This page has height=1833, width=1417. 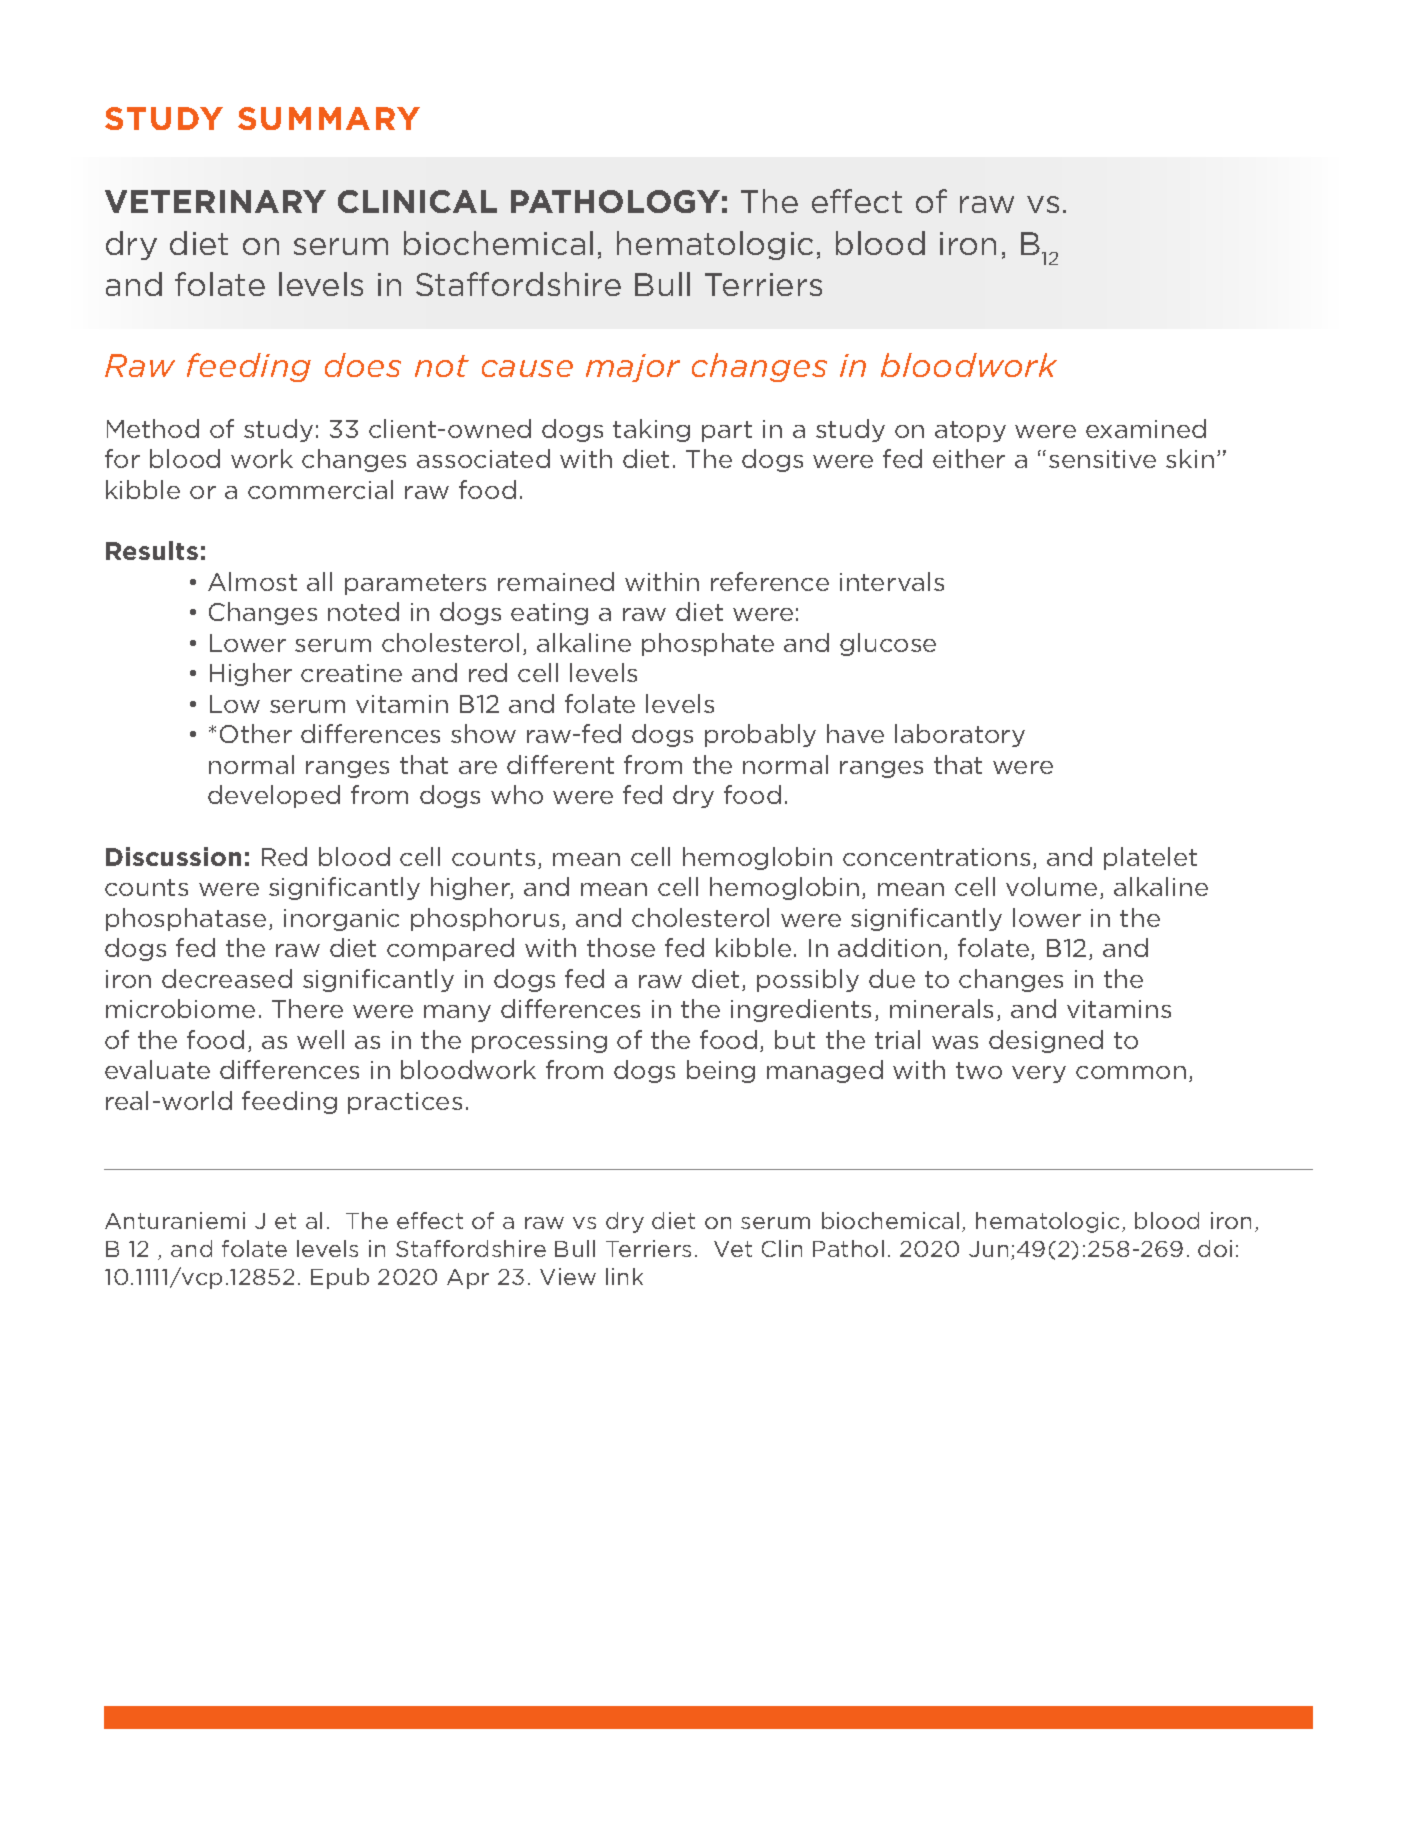 I want to click on volume, so click(x=1051, y=886).
